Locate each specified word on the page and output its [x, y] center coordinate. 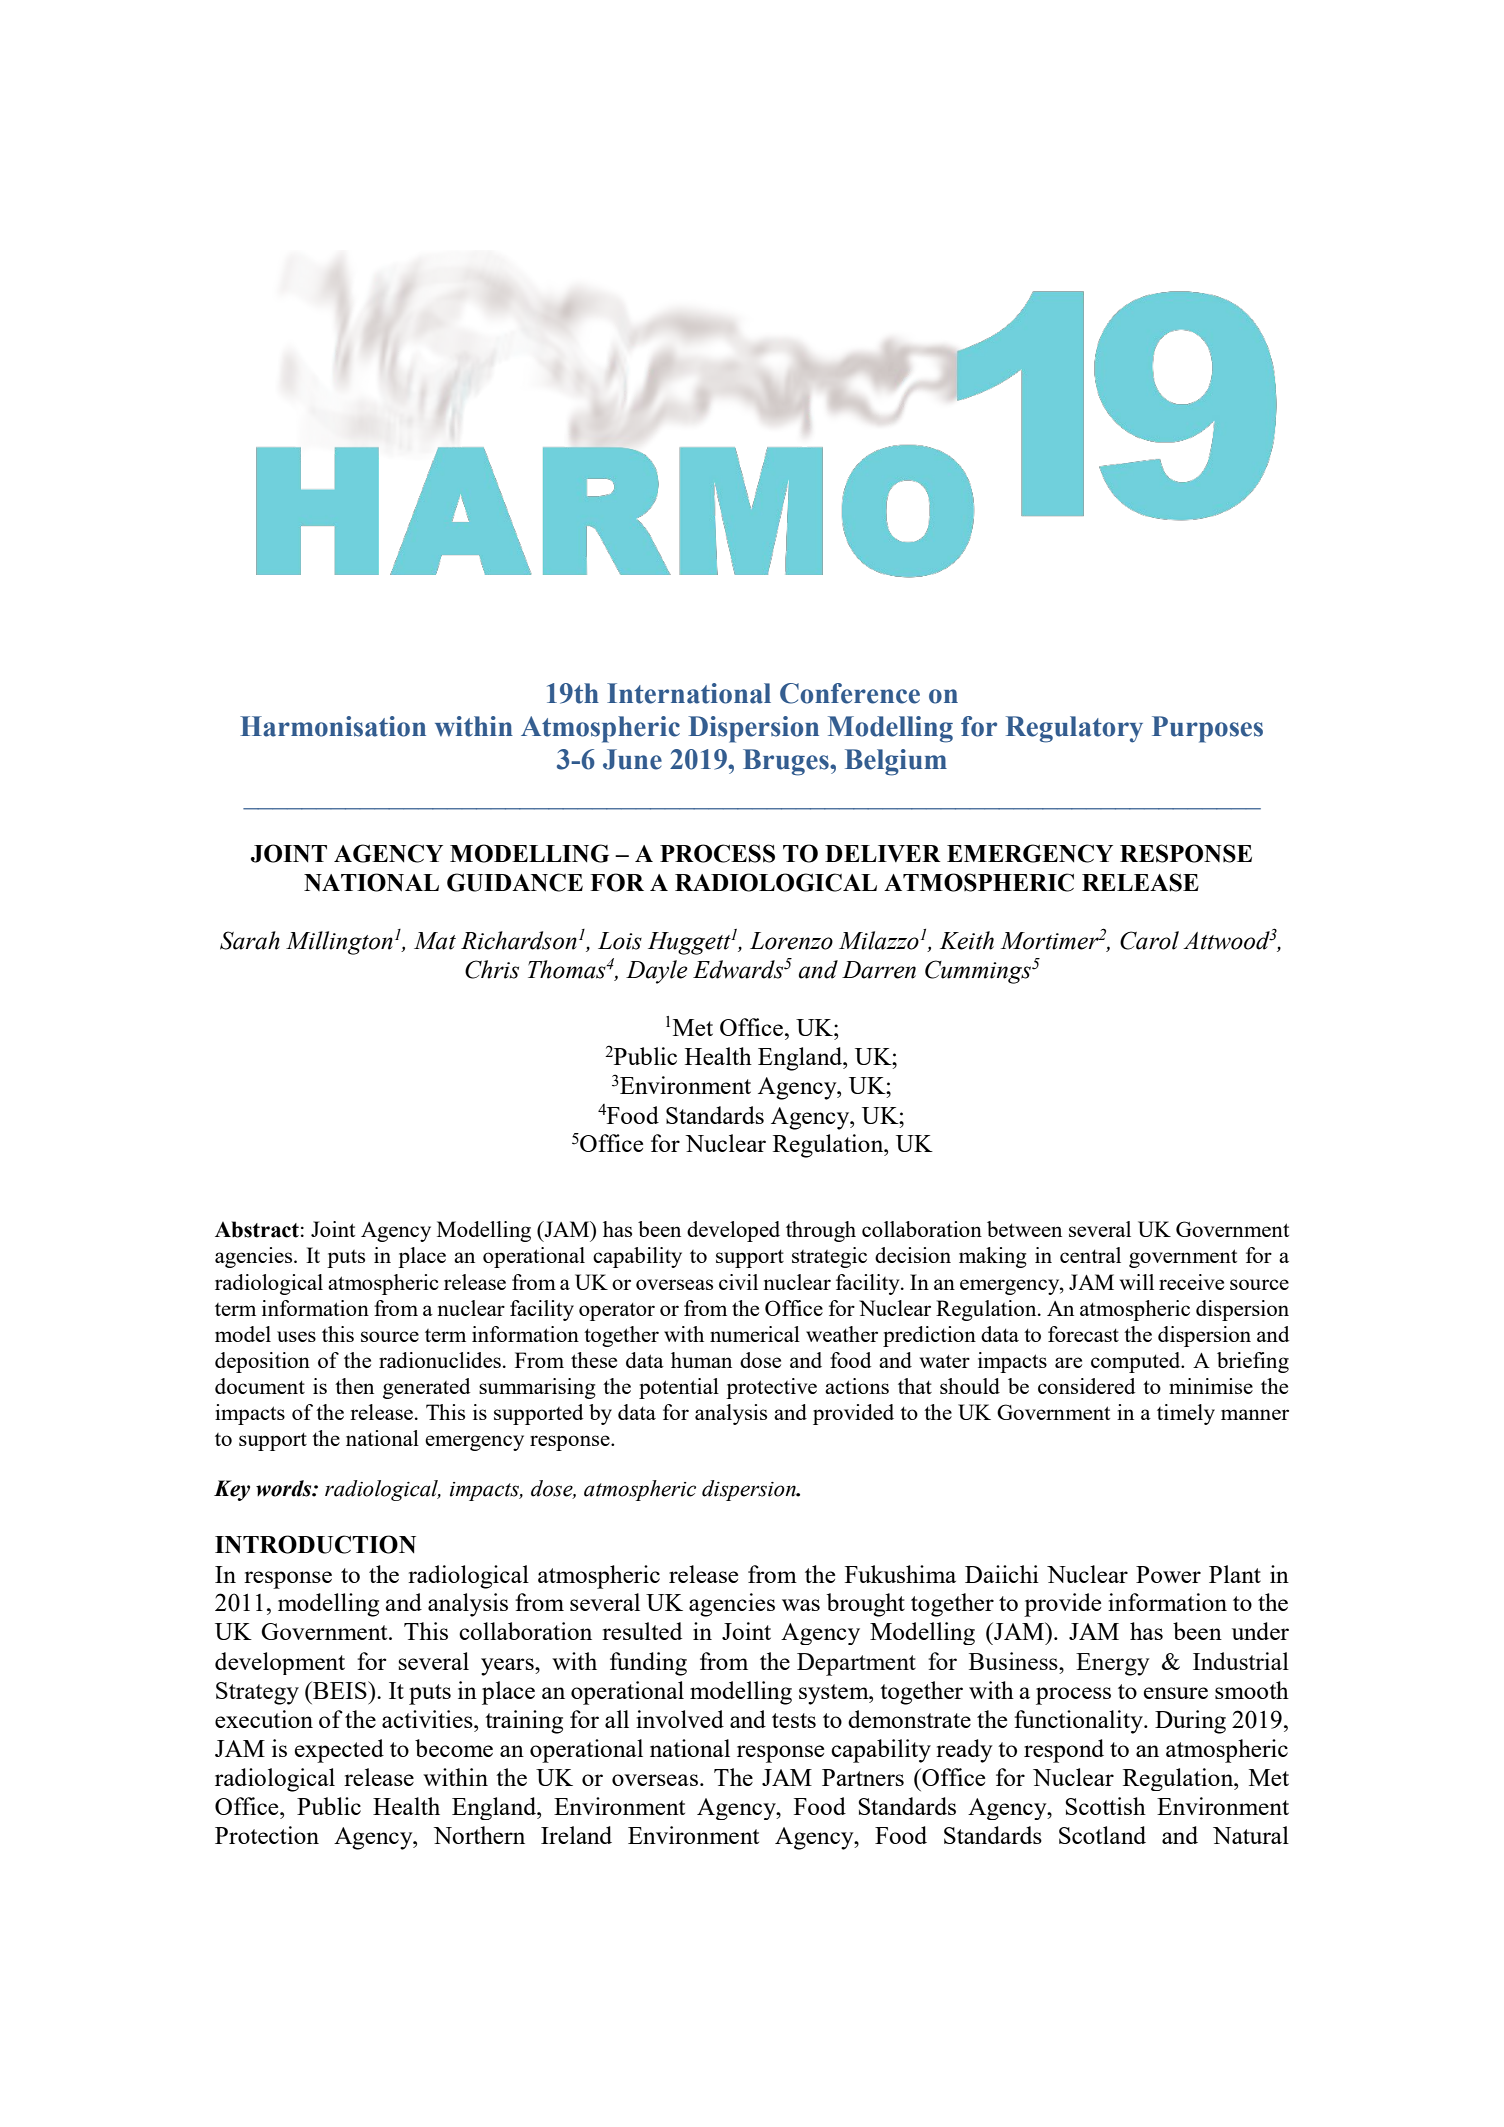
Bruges [787, 762]
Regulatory [1074, 729]
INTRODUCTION [315, 1544]
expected [339, 1751]
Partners [863, 1777]
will [1137, 1282]
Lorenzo [791, 941]
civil [738, 1282]
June [632, 759]
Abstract [257, 1229]
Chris [492, 969]
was [801, 1605]
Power [1168, 1574]
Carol [1149, 940]
